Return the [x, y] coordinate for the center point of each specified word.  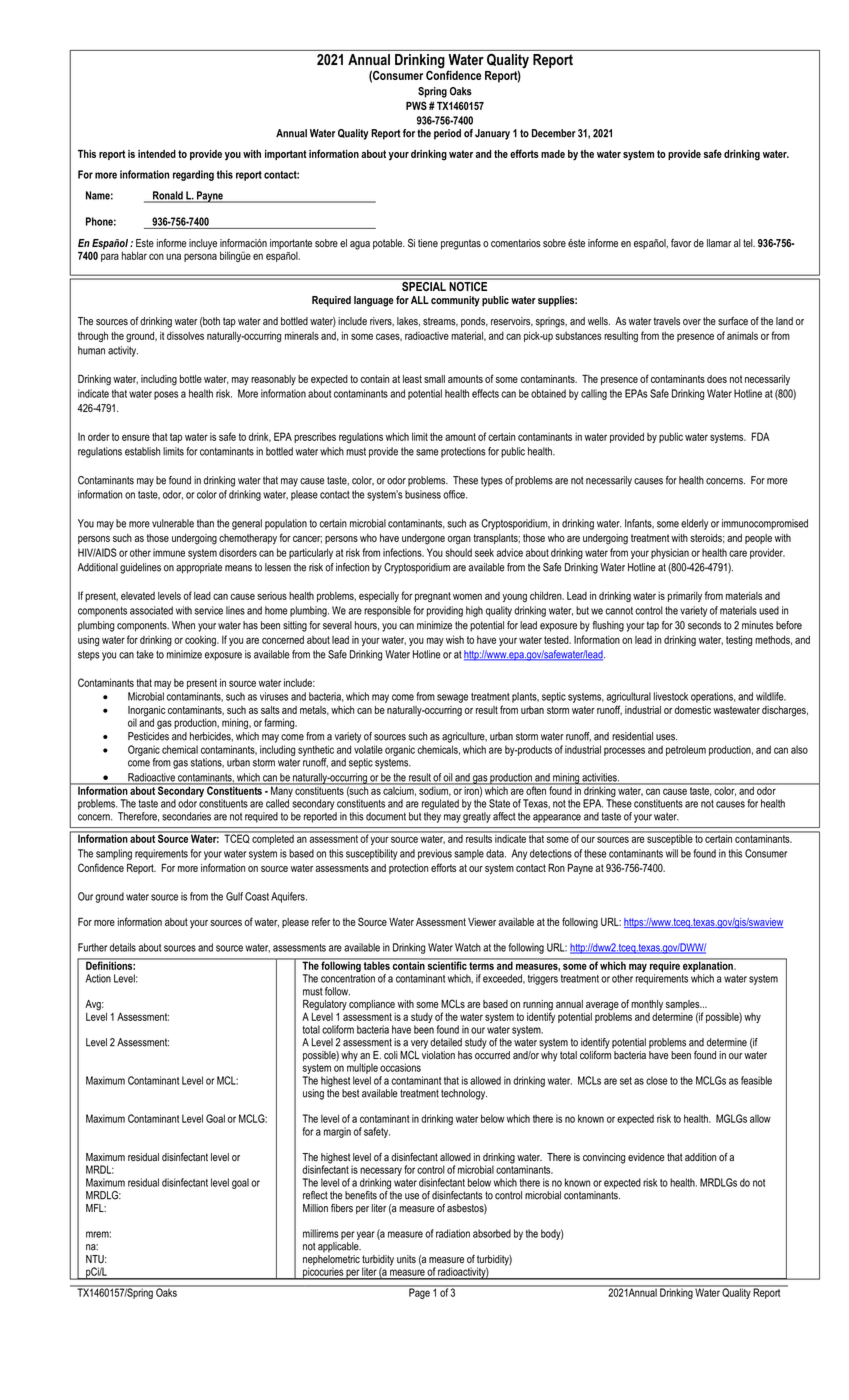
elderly [694, 524]
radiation [453, 1233]
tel [749, 243]
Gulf [234, 896]
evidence [646, 1157]
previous [435, 854]
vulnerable [173, 523]
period [447, 134]
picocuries [323, 1273]
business [423, 494]
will [672, 853]
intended [157, 154]
